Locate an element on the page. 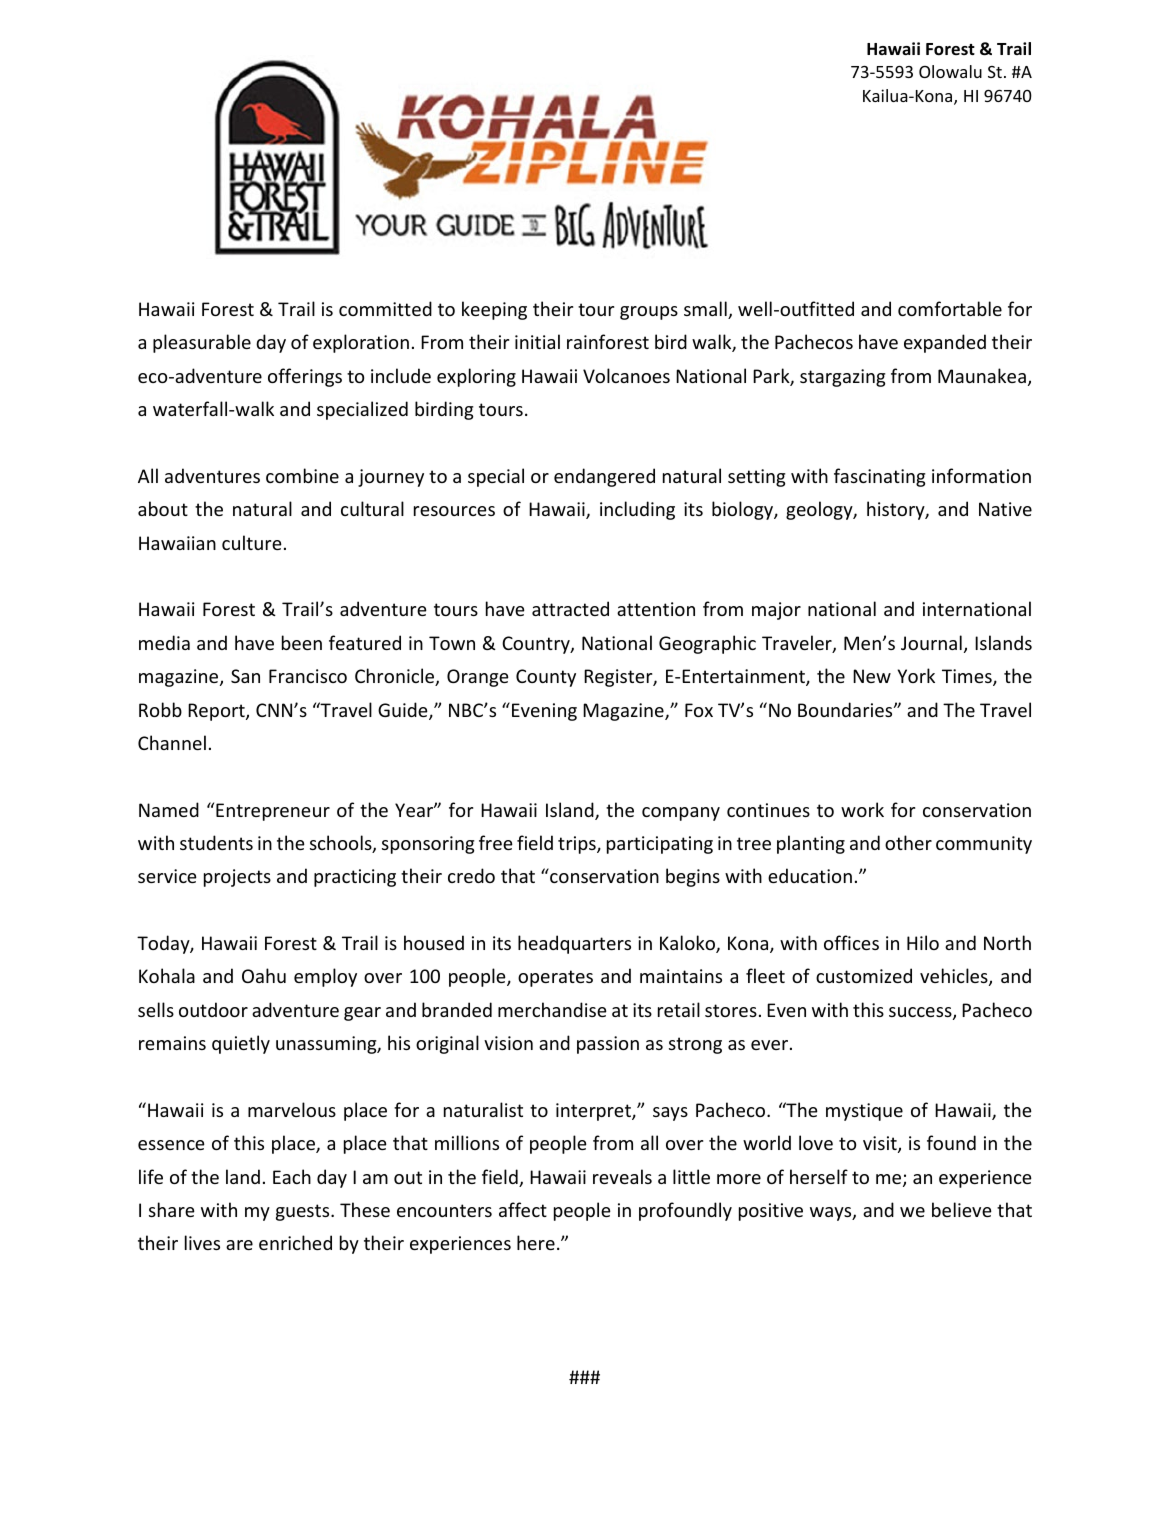 The height and width of the page is (1514, 1170). work is located at coordinates (862, 809).
